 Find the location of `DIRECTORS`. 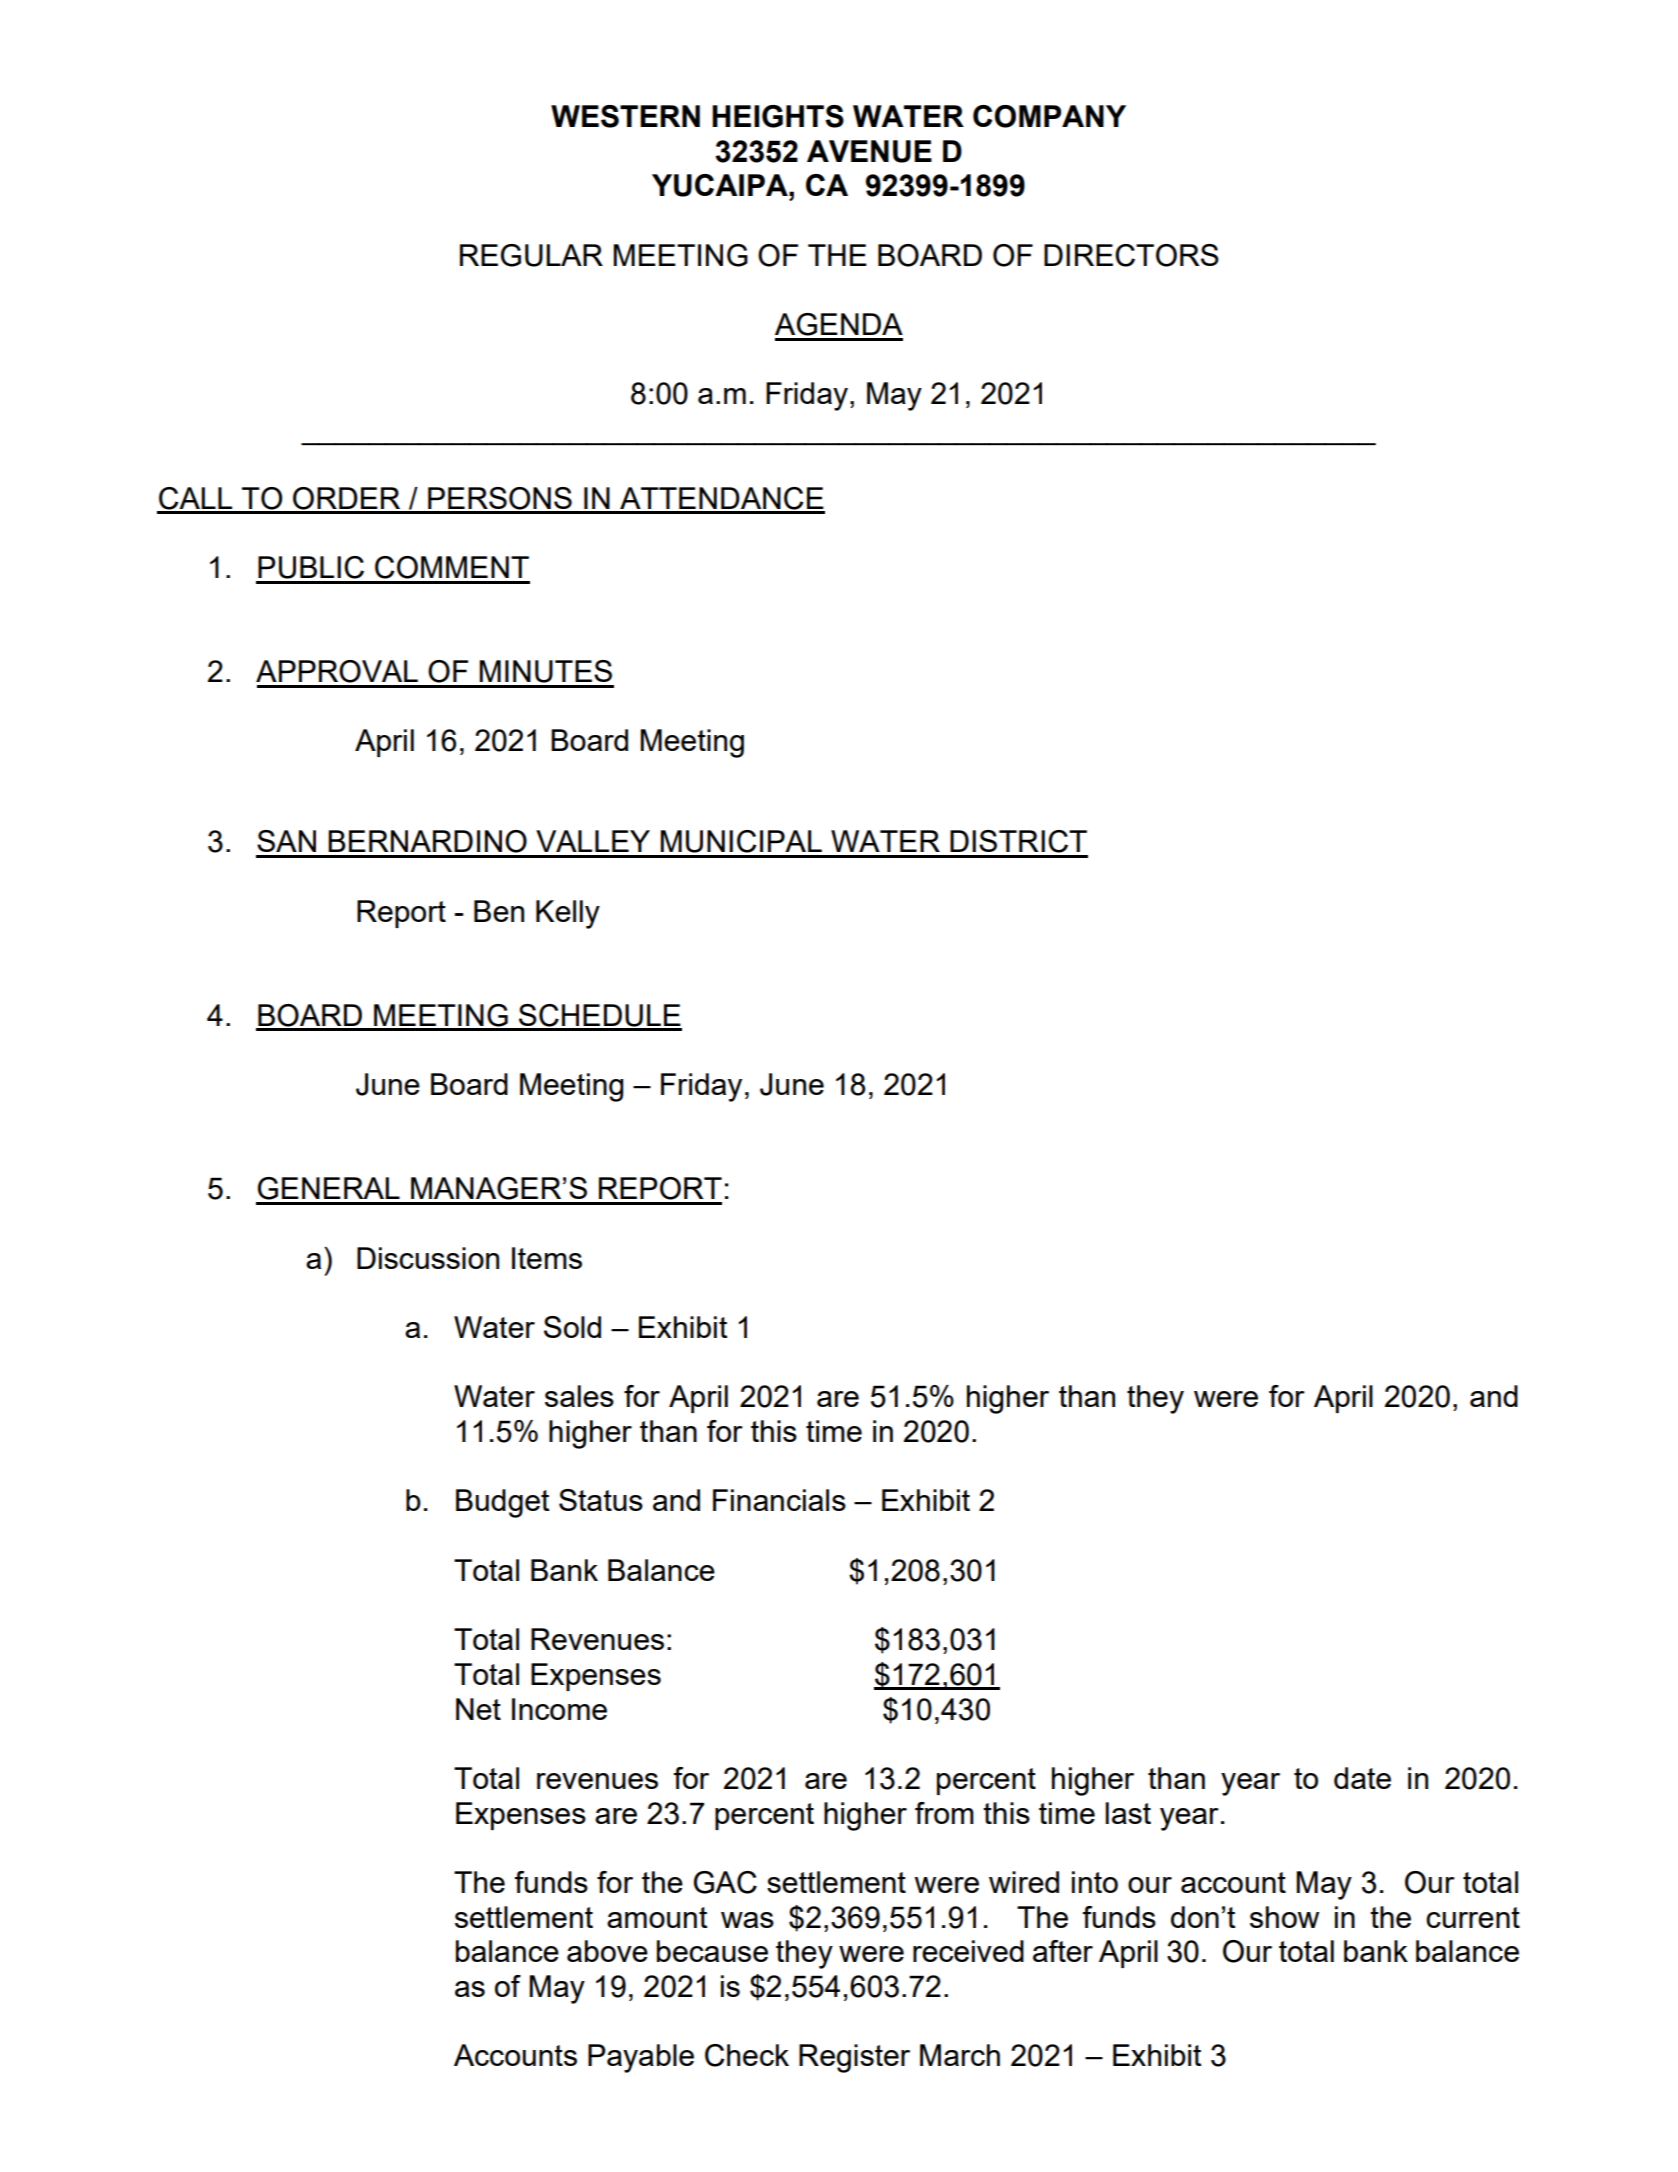

DIRECTORS is located at coordinates (1131, 255).
